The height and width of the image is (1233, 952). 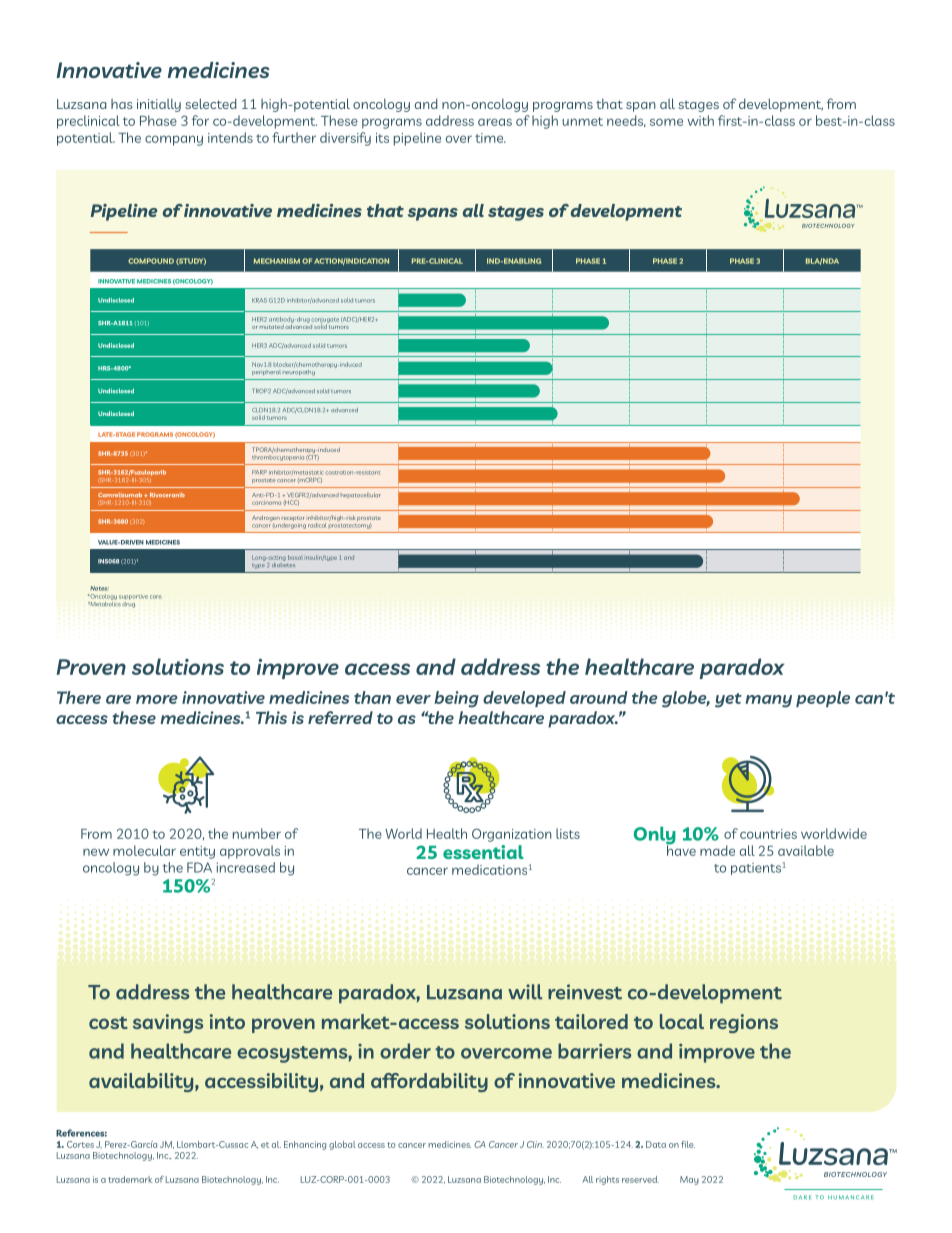 I want to click on with, so click(x=700, y=120).
